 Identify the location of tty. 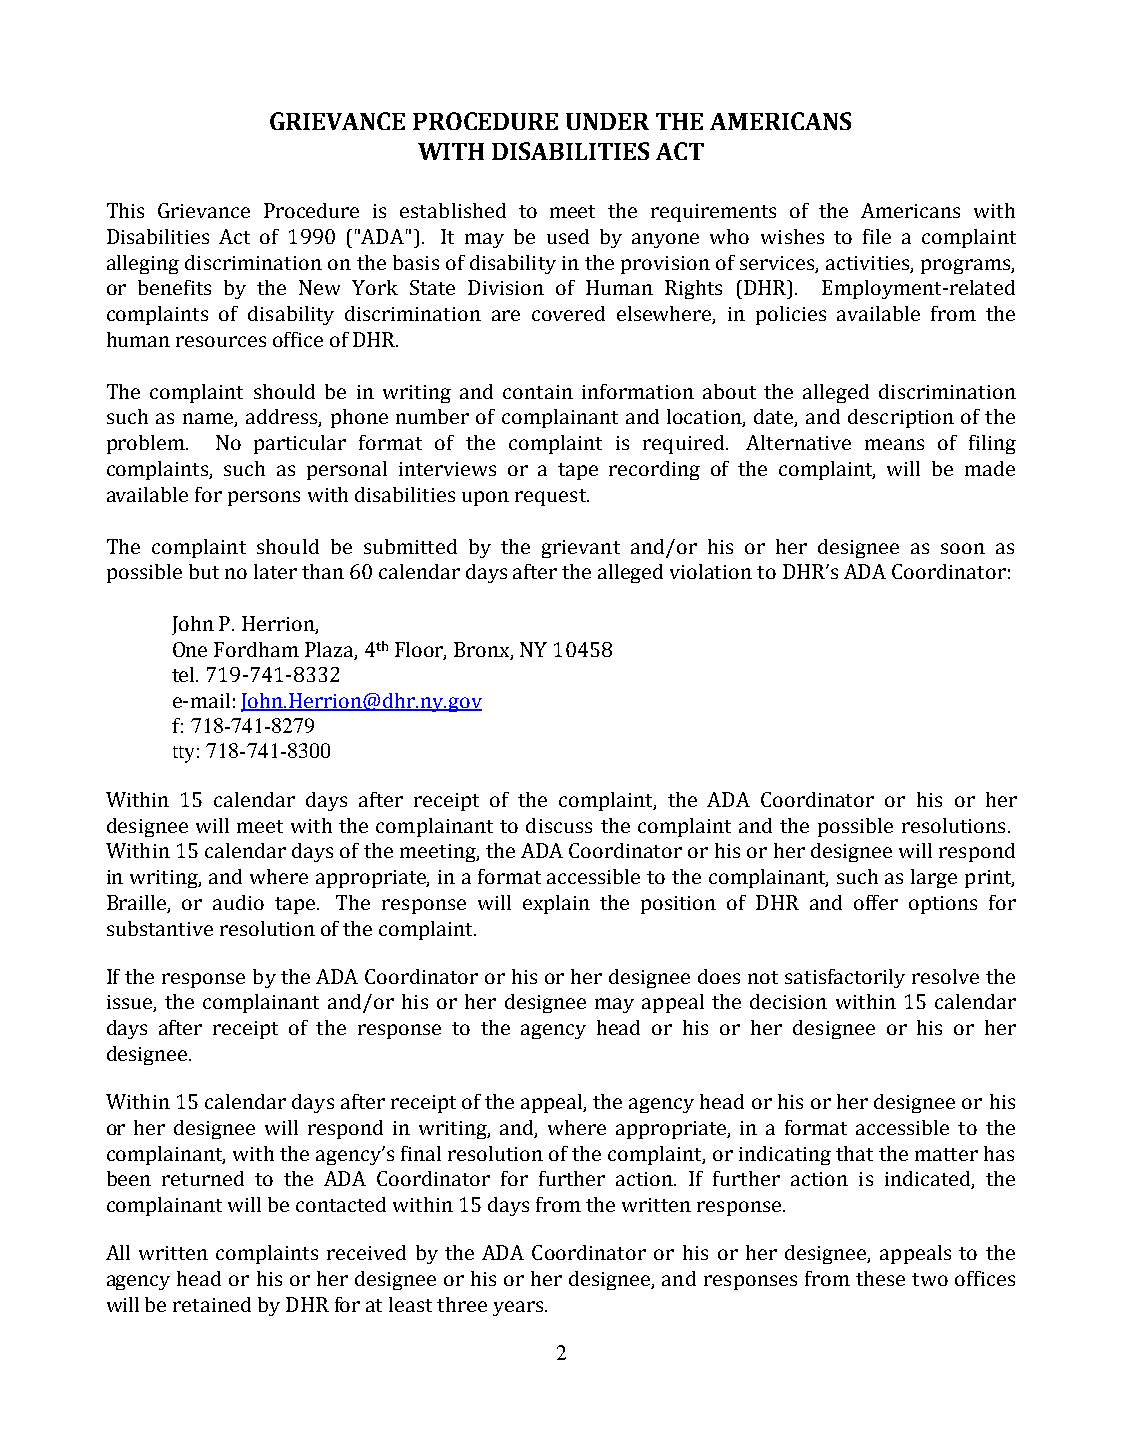
(183, 754).
